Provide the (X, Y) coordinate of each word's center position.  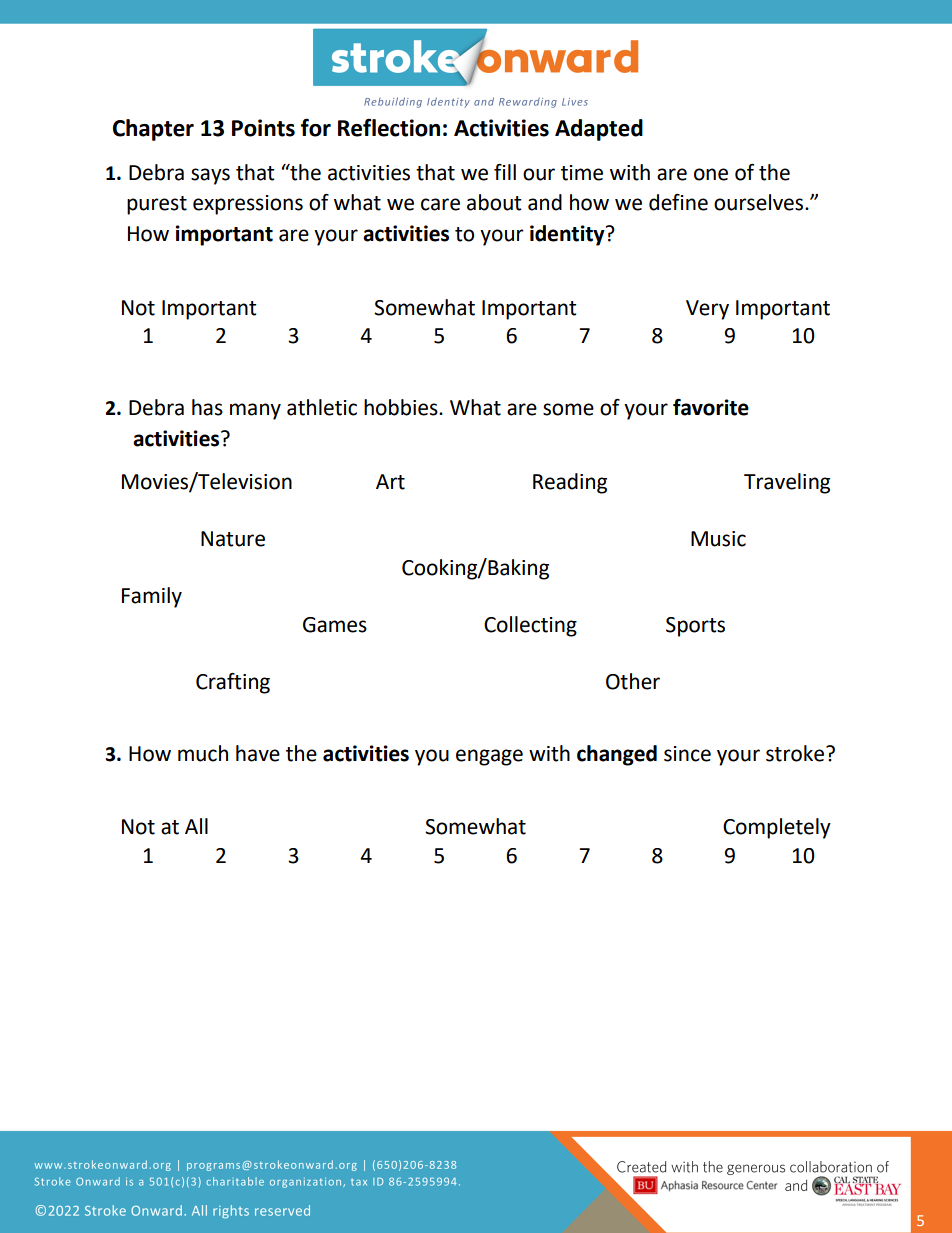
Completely (777, 828)
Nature (233, 539)
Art (390, 482)
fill (505, 172)
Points (263, 128)
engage (489, 757)
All (196, 826)
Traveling (787, 483)
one (711, 174)
